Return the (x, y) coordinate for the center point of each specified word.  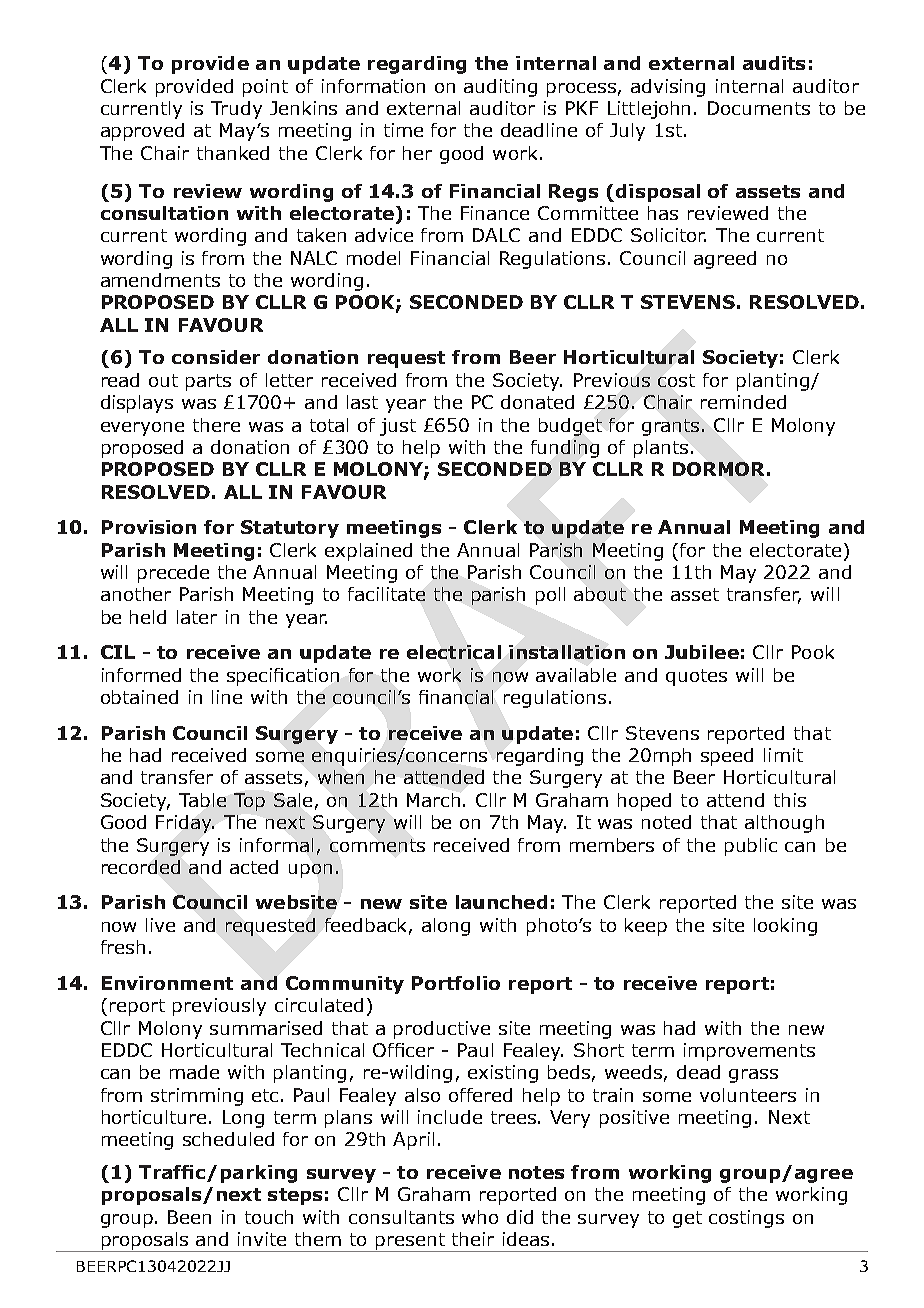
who (480, 1217)
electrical (454, 652)
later (197, 617)
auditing (500, 88)
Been (189, 1217)
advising (668, 88)
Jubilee (702, 652)
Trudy (236, 110)
